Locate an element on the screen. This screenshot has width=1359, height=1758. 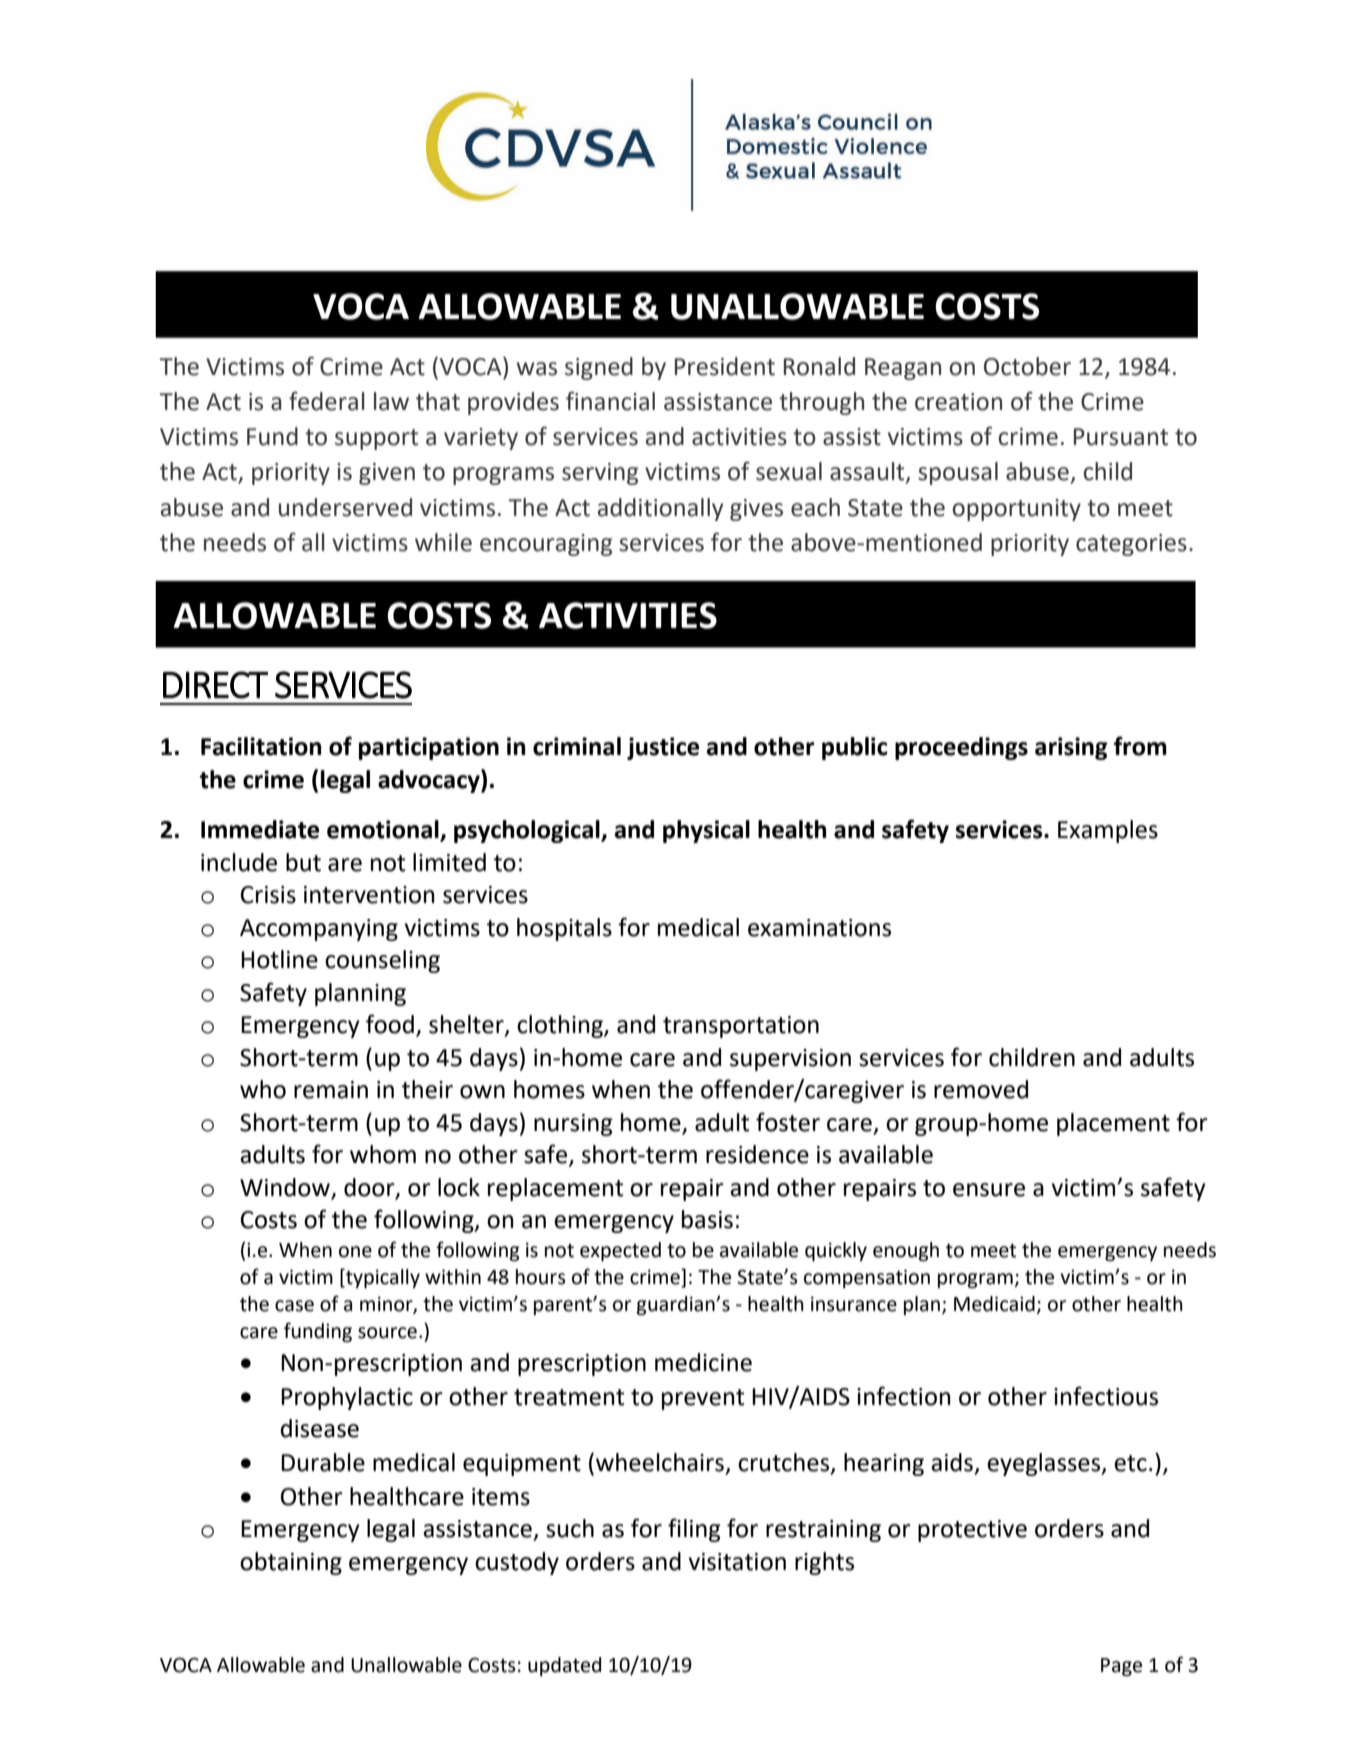
justice is located at coordinates (663, 748).
